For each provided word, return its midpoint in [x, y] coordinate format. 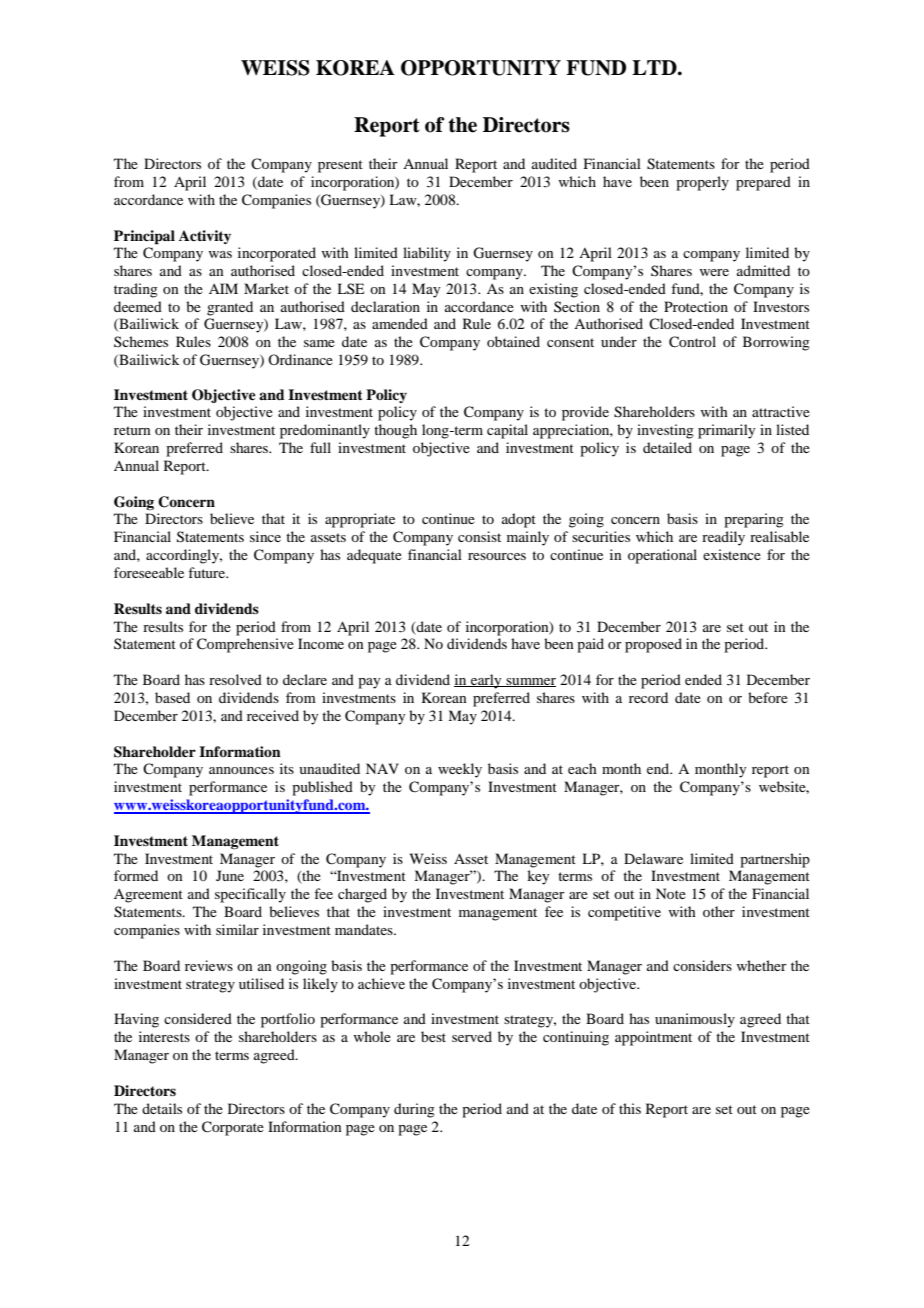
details [162, 1108]
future [208, 572]
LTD [655, 67]
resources [497, 556]
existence [732, 554]
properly [702, 183]
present [340, 166]
